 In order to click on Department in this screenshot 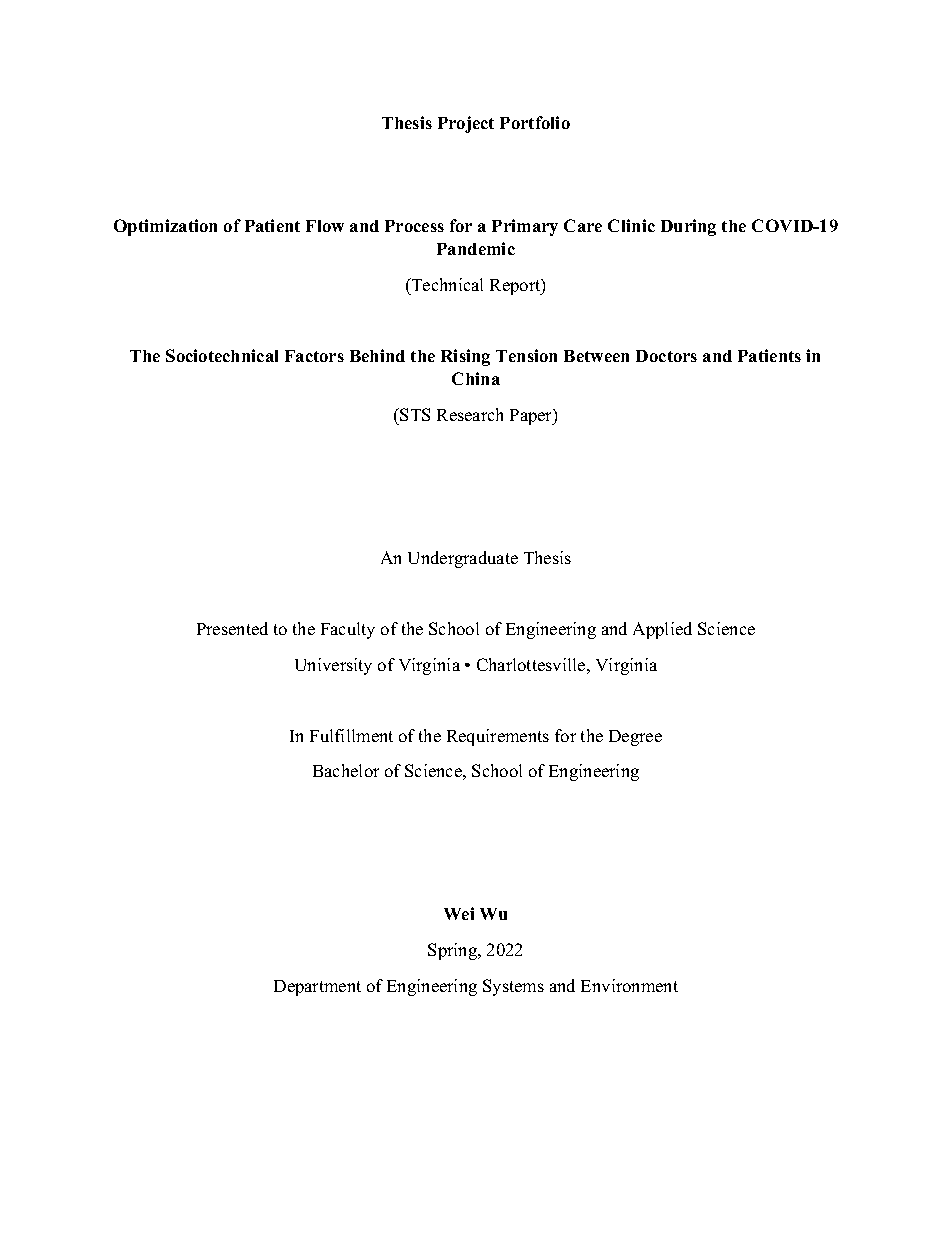, I will do `click(317, 988)`.
